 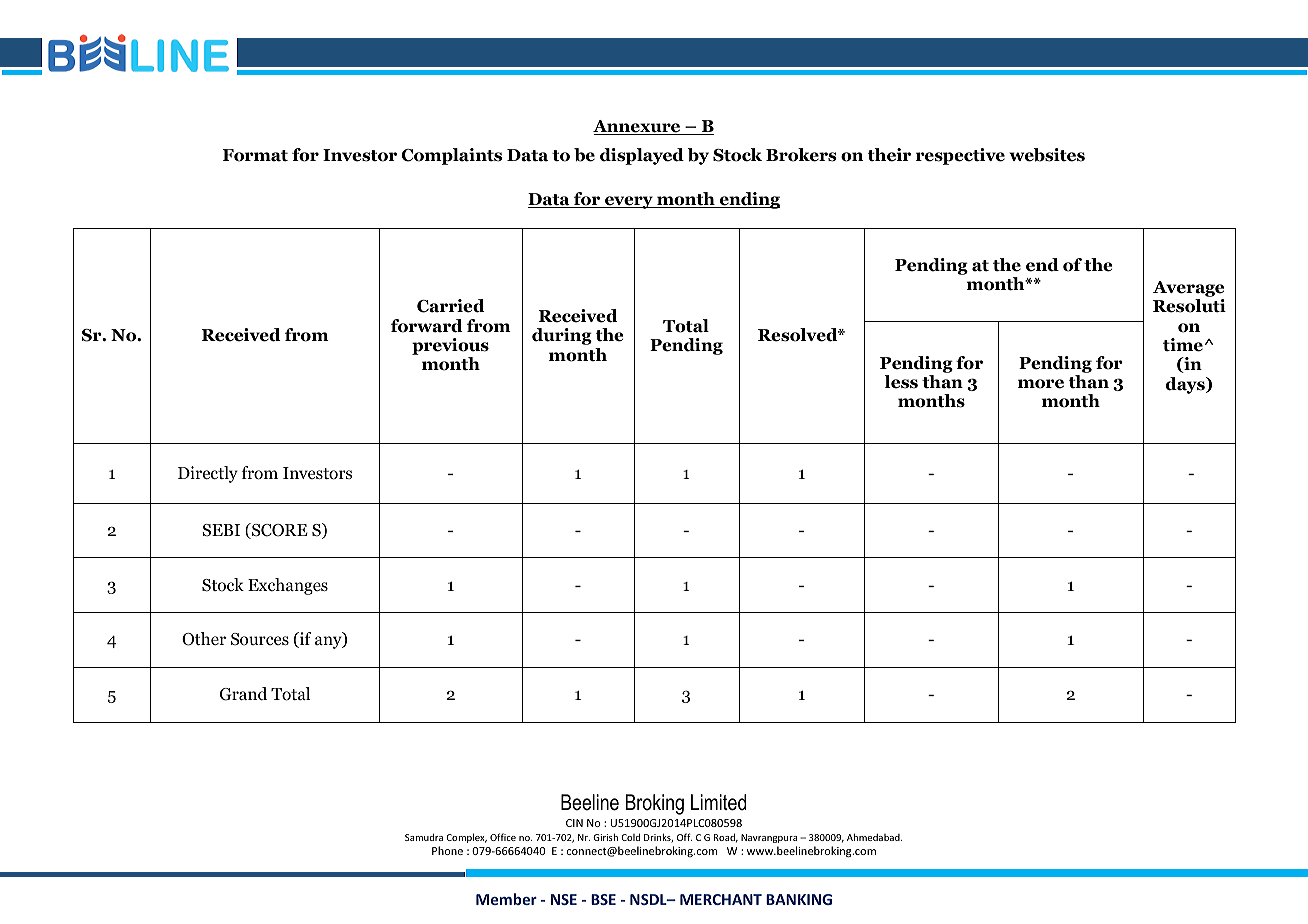 What do you see at coordinates (562, 336) in the image?
I see `during` at bounding box center [562, 336].
